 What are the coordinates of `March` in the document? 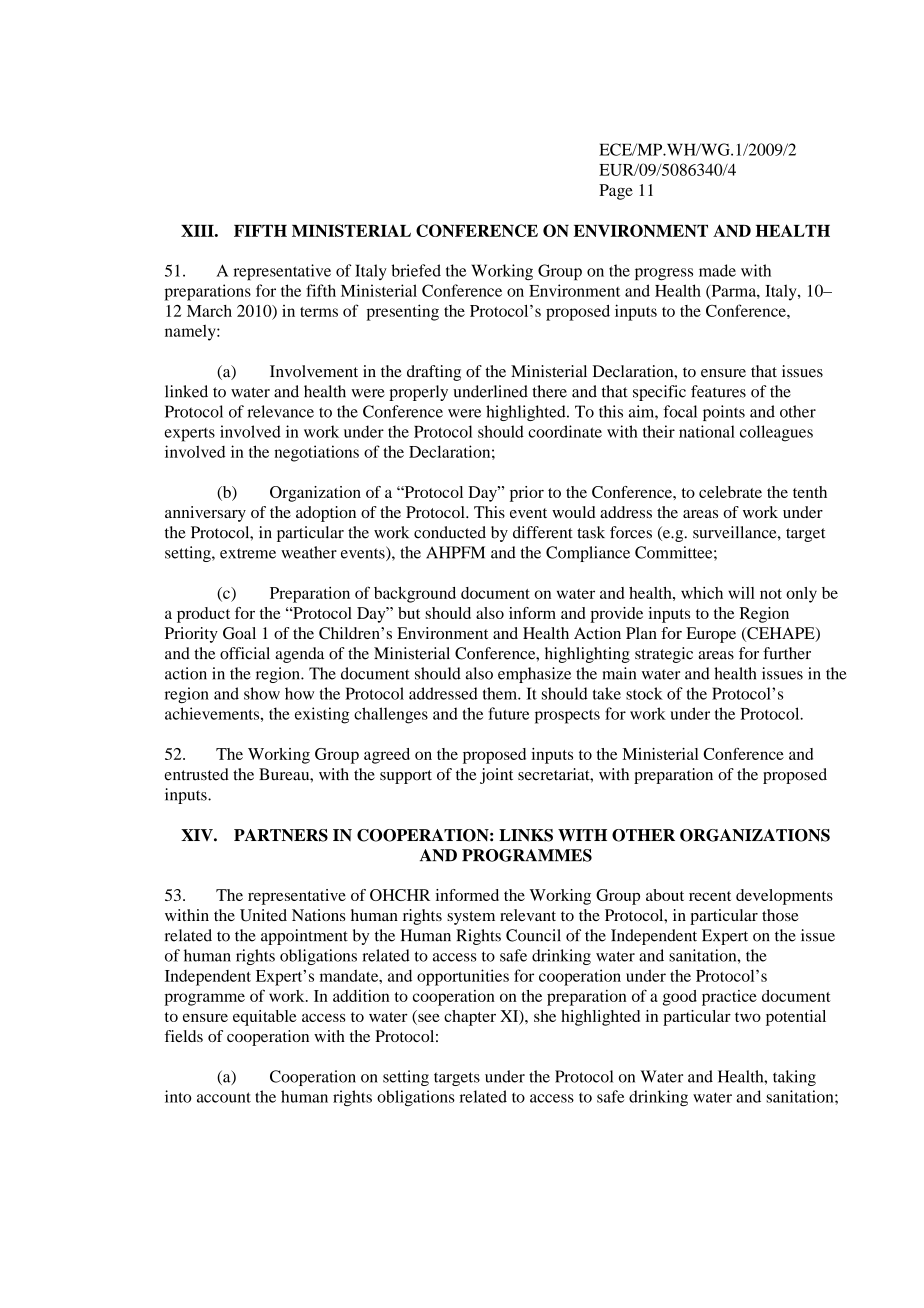 It's located at (209, 311).
